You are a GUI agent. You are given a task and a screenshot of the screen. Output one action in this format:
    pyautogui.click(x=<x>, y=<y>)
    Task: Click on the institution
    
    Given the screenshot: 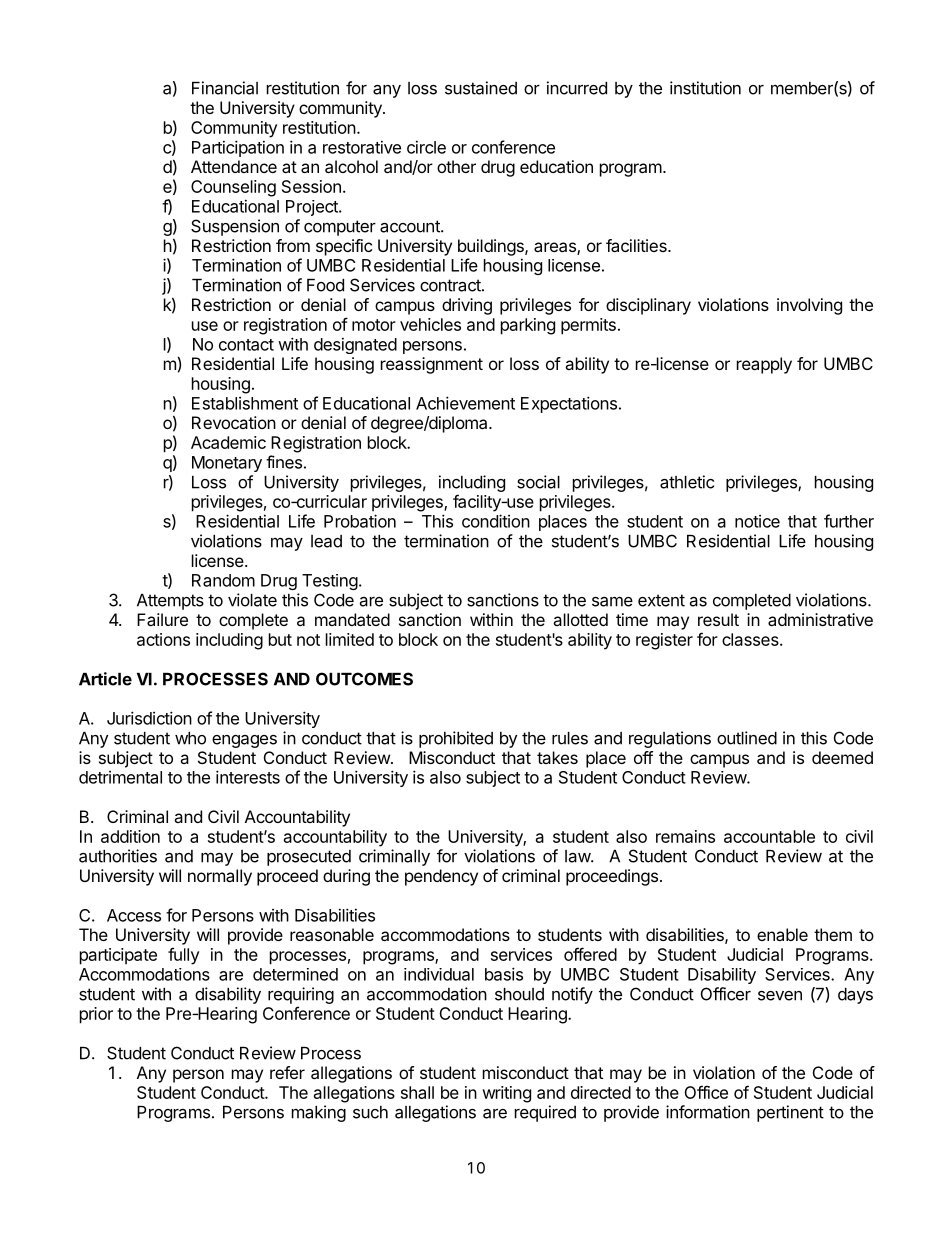 What is the action you would take?
    pyautogui.click(x=705, y=88)
